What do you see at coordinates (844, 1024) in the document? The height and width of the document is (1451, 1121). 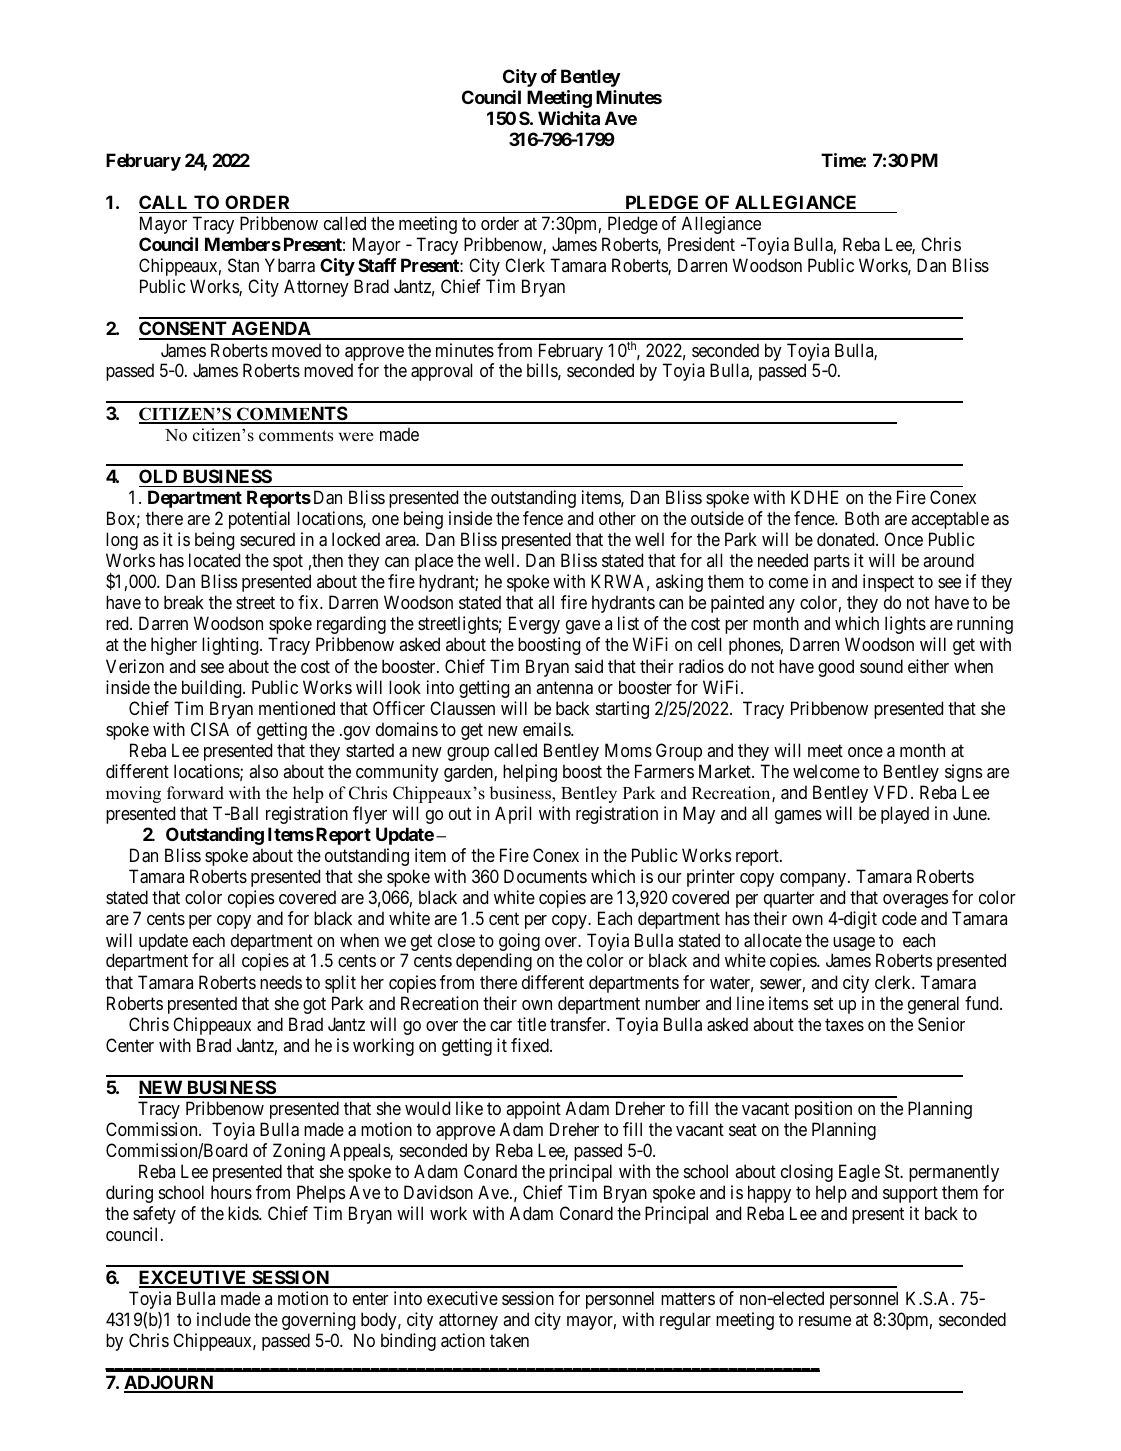 I see `taxes` at bounding box center [844, 1024].
